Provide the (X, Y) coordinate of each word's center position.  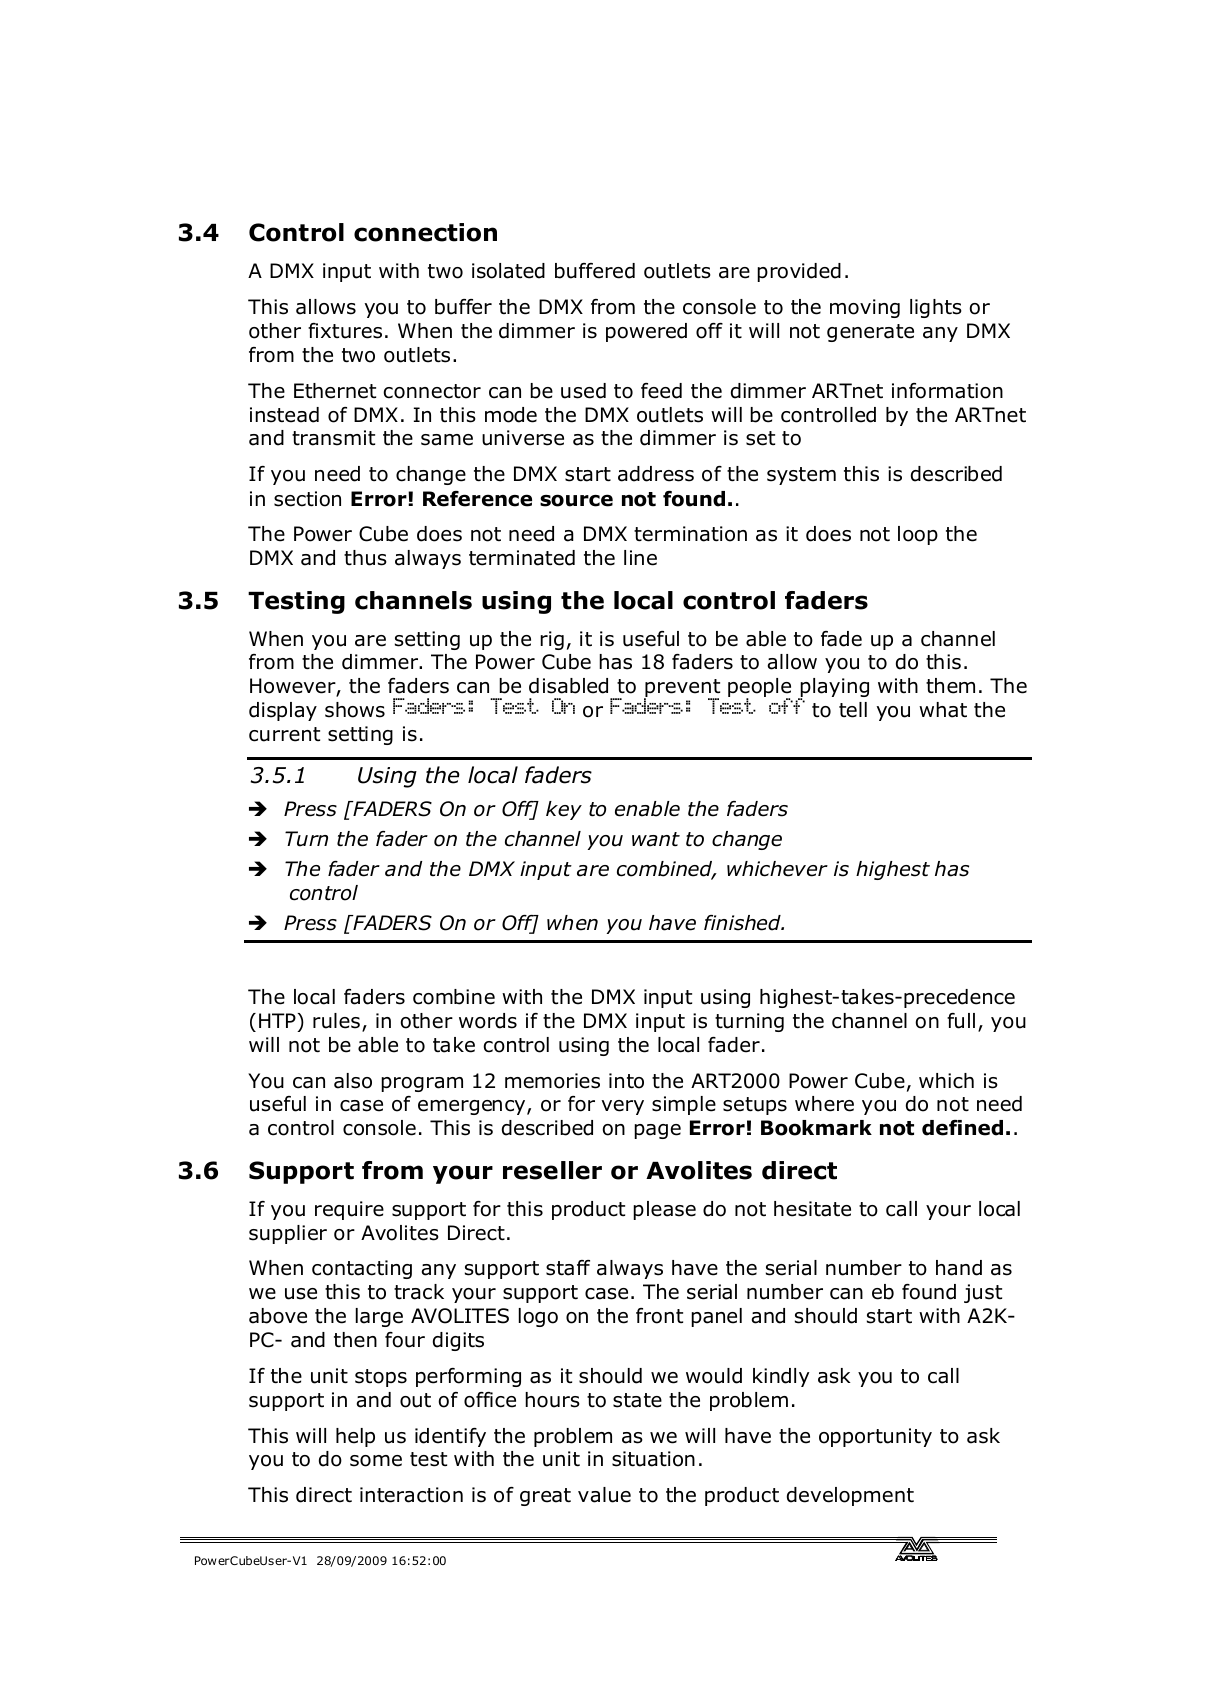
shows (355, 710)
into (626, 1081)
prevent (682, 689)
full (961, 1021)
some (376, 1461)
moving (865, 308)
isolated (508, 271)
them (950, 686)
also (353, 1081)
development (850, 1496)
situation (653, 1459)
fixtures (345, 331)
